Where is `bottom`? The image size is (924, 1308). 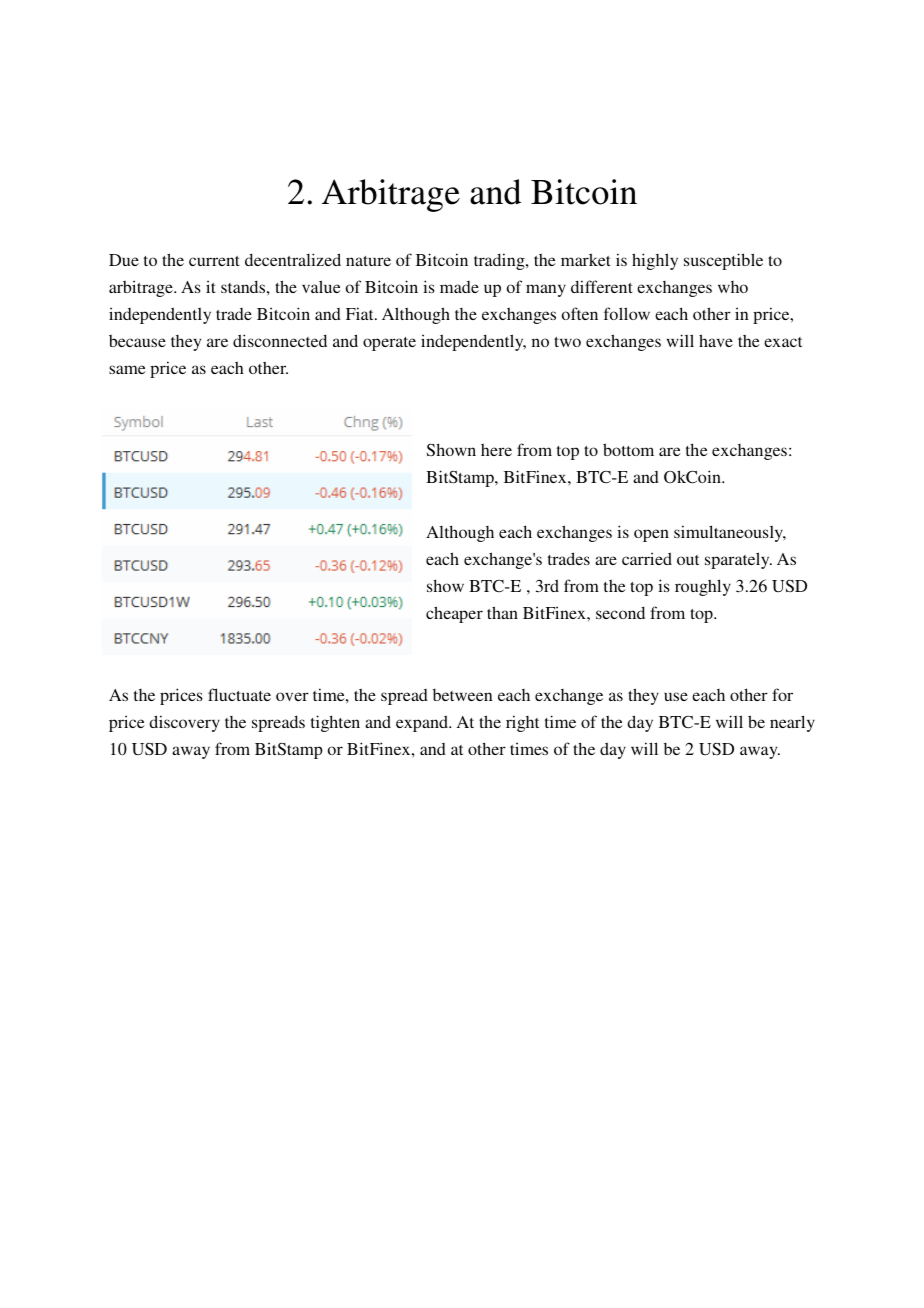 bottom is located at coordinates (628, 449).
